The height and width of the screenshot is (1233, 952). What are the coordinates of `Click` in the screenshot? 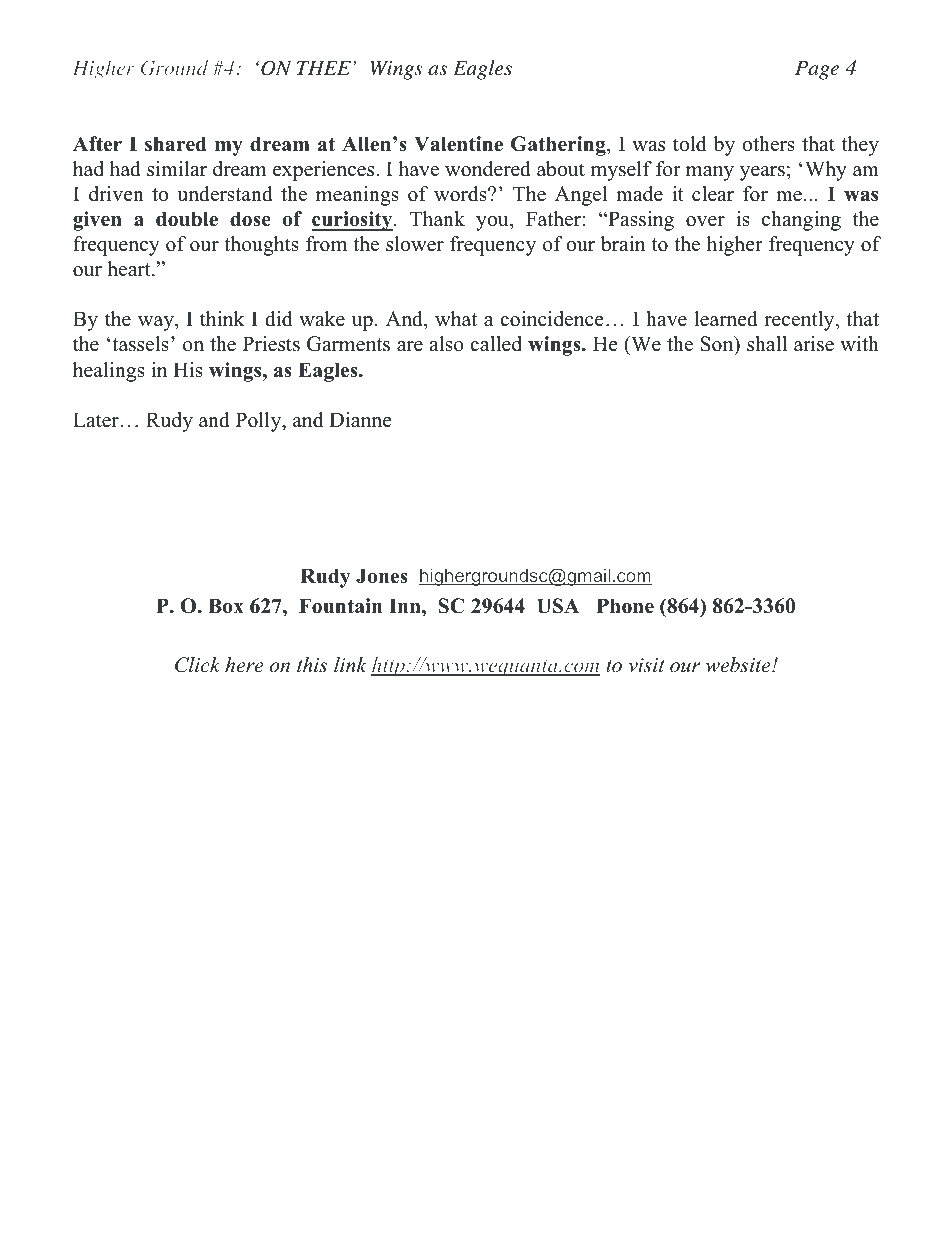 It's located at (197, 665).
